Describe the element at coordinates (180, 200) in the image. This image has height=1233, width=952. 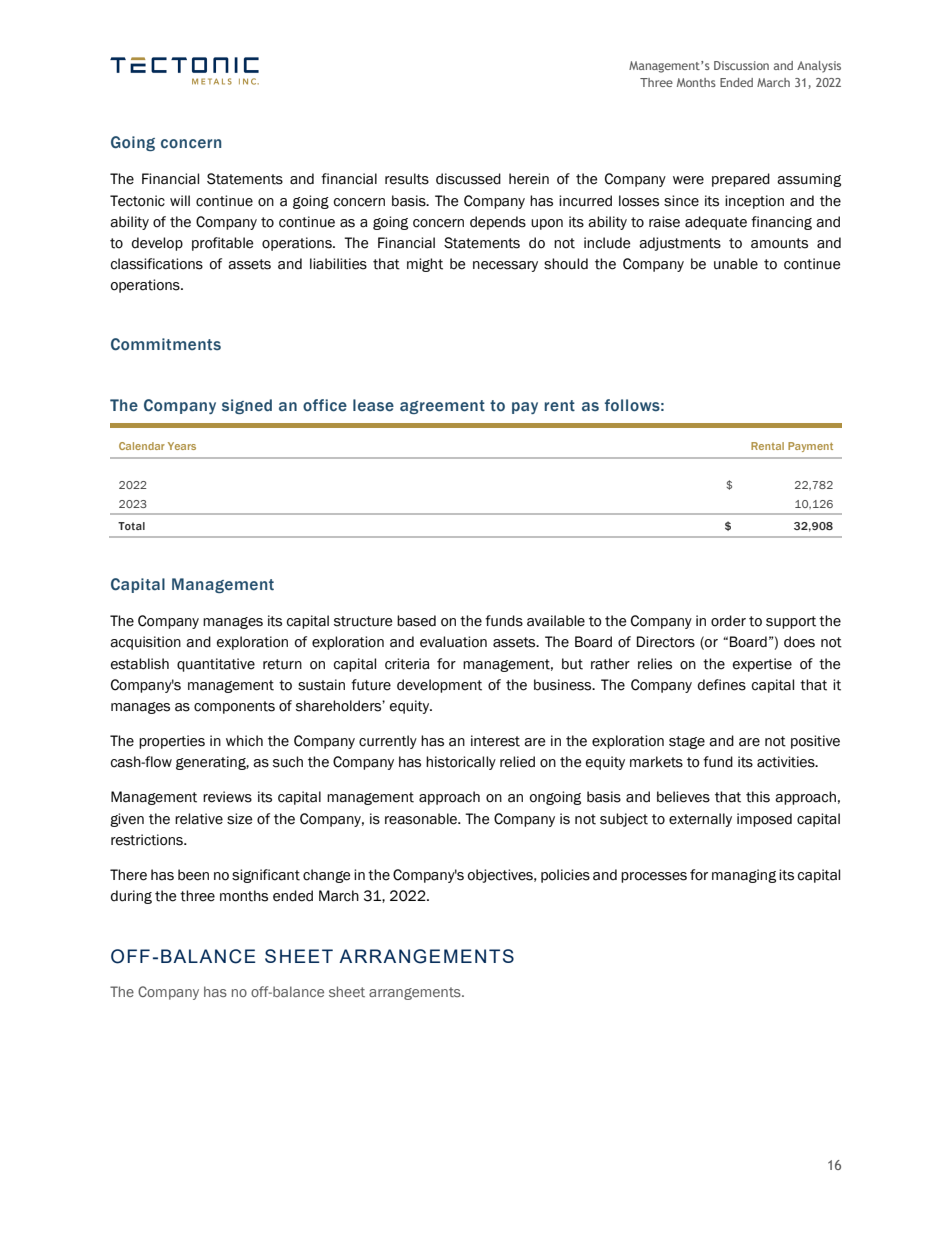
I see `will` at that location.
